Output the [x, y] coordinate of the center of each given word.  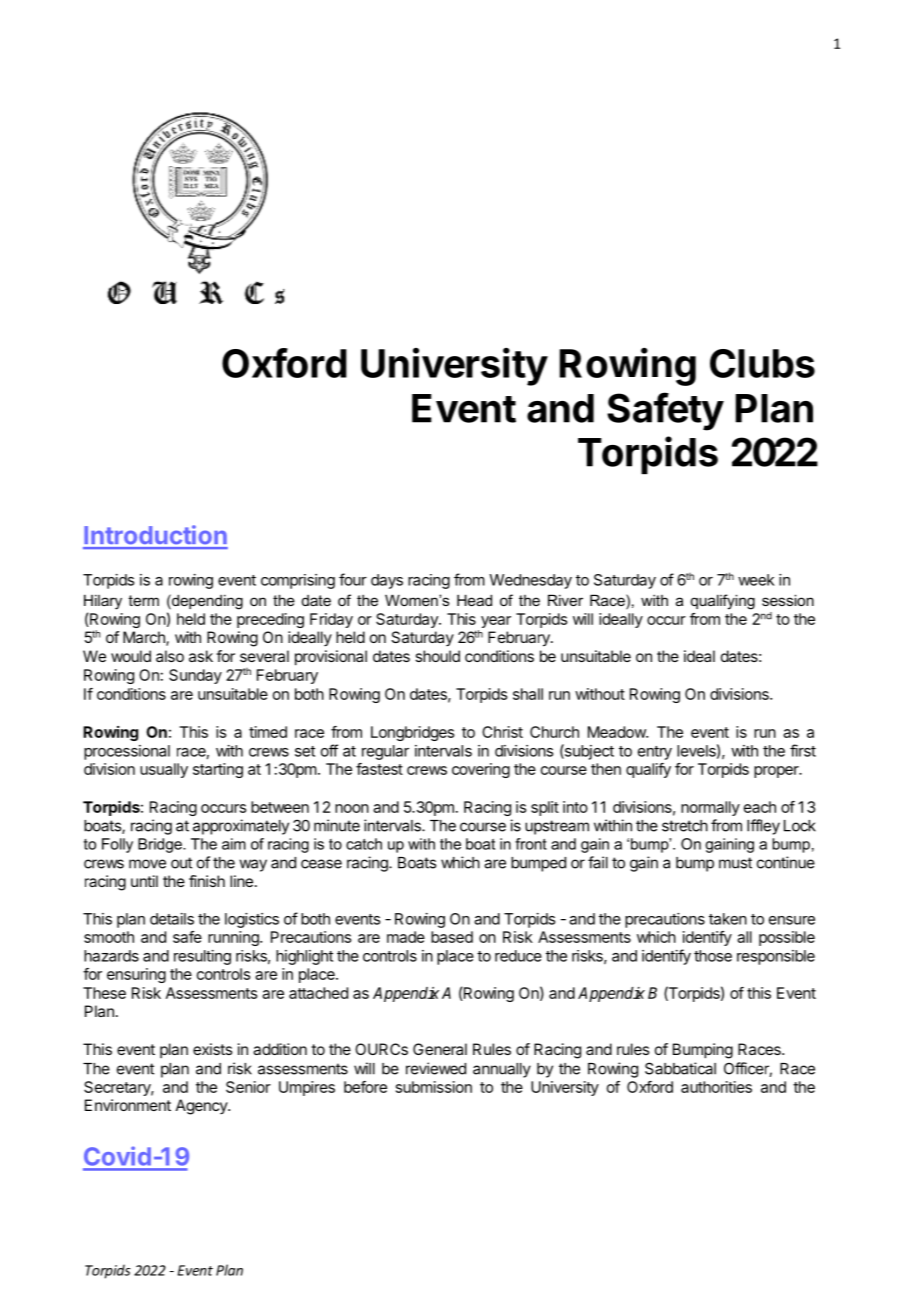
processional [127, 752]
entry [655, 753]
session [788, 600]
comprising [298, 581]
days [387, 581]
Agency [202, 1107]
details [172, 919]
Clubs [762, 363]
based [452, 937]
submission [434, 1087]
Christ [502, 732]
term [143, 600]
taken [728, 919]
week [756, 580]
